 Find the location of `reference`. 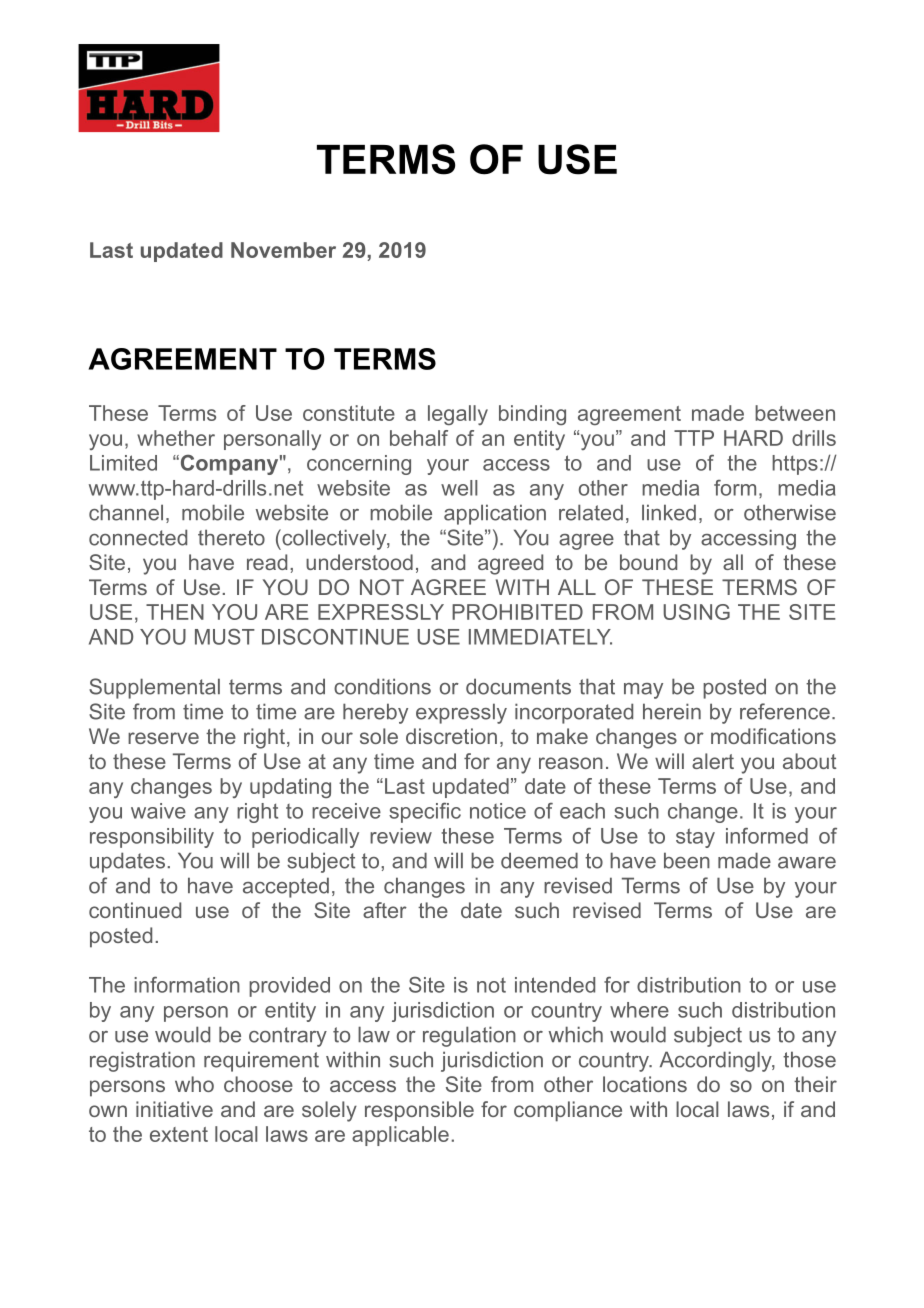

reference is located at coordinates (785, 711).
